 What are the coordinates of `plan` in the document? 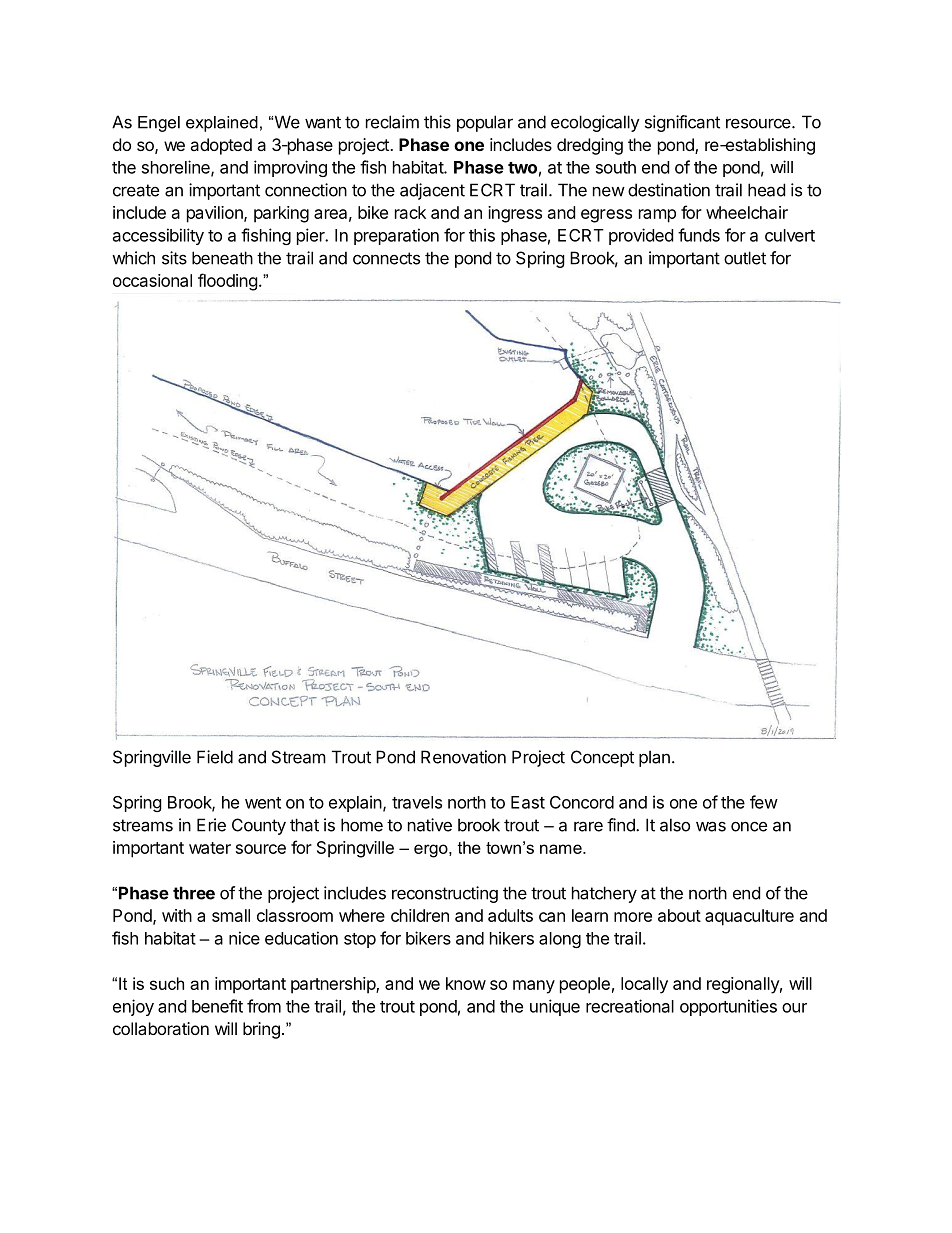 It's located at (654, 758).
